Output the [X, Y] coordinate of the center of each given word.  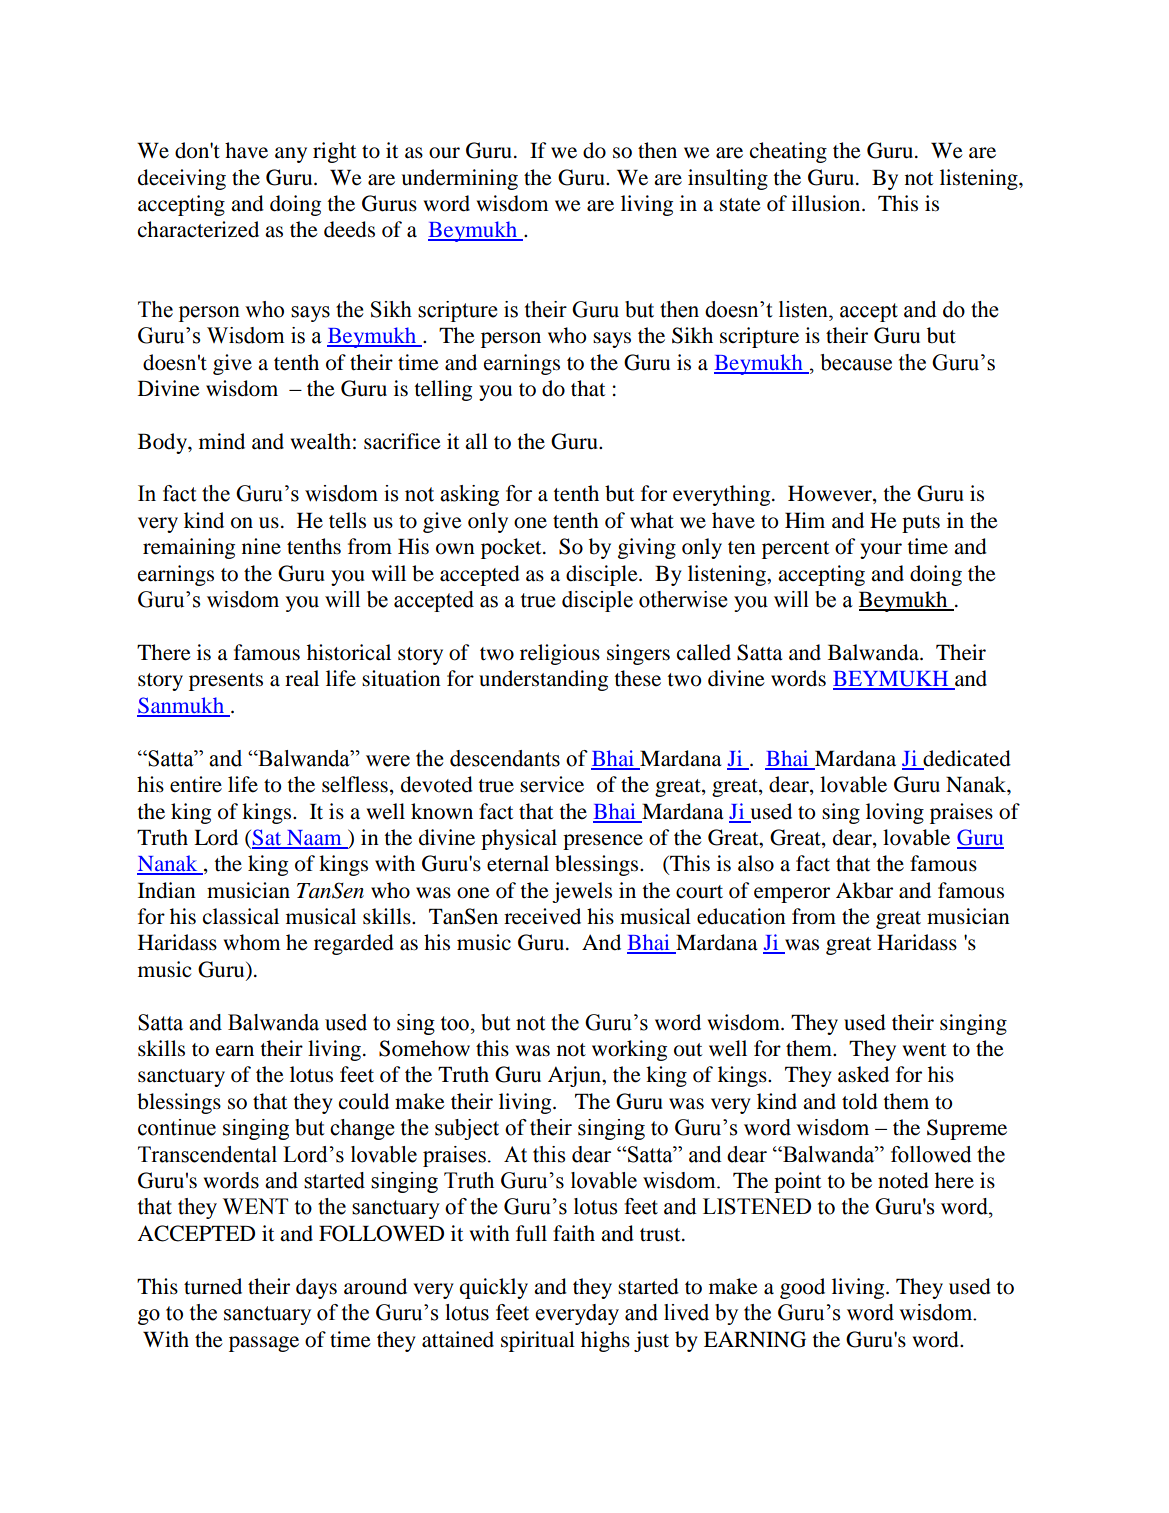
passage [264, 1344]
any [291, 155]
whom [252, 942]
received [542, 916]
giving [647, 548]
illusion [827, 203]
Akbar [864, 890]
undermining [460, 179]
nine [261, 546]
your [881, 551]
